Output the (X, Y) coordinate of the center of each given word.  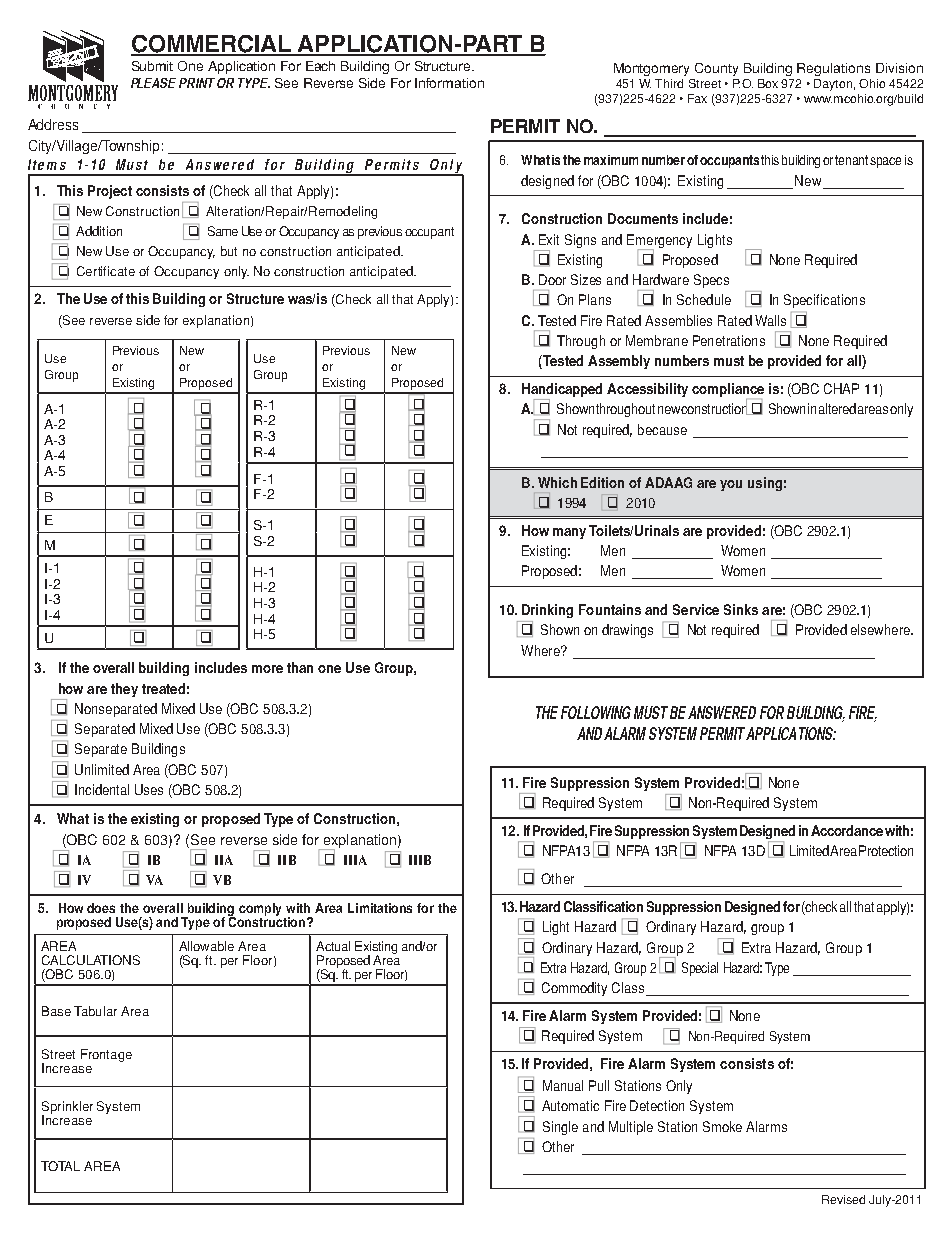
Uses (149, 789)
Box (768, 83)
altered (837, 408)
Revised (843, 1199)
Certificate (106, 271)
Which (557, 482)
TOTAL (60, 1166)
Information (449, 83)
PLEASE (153, 83)
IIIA (355, 860)
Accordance (847, 830)
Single (560, 1128)
